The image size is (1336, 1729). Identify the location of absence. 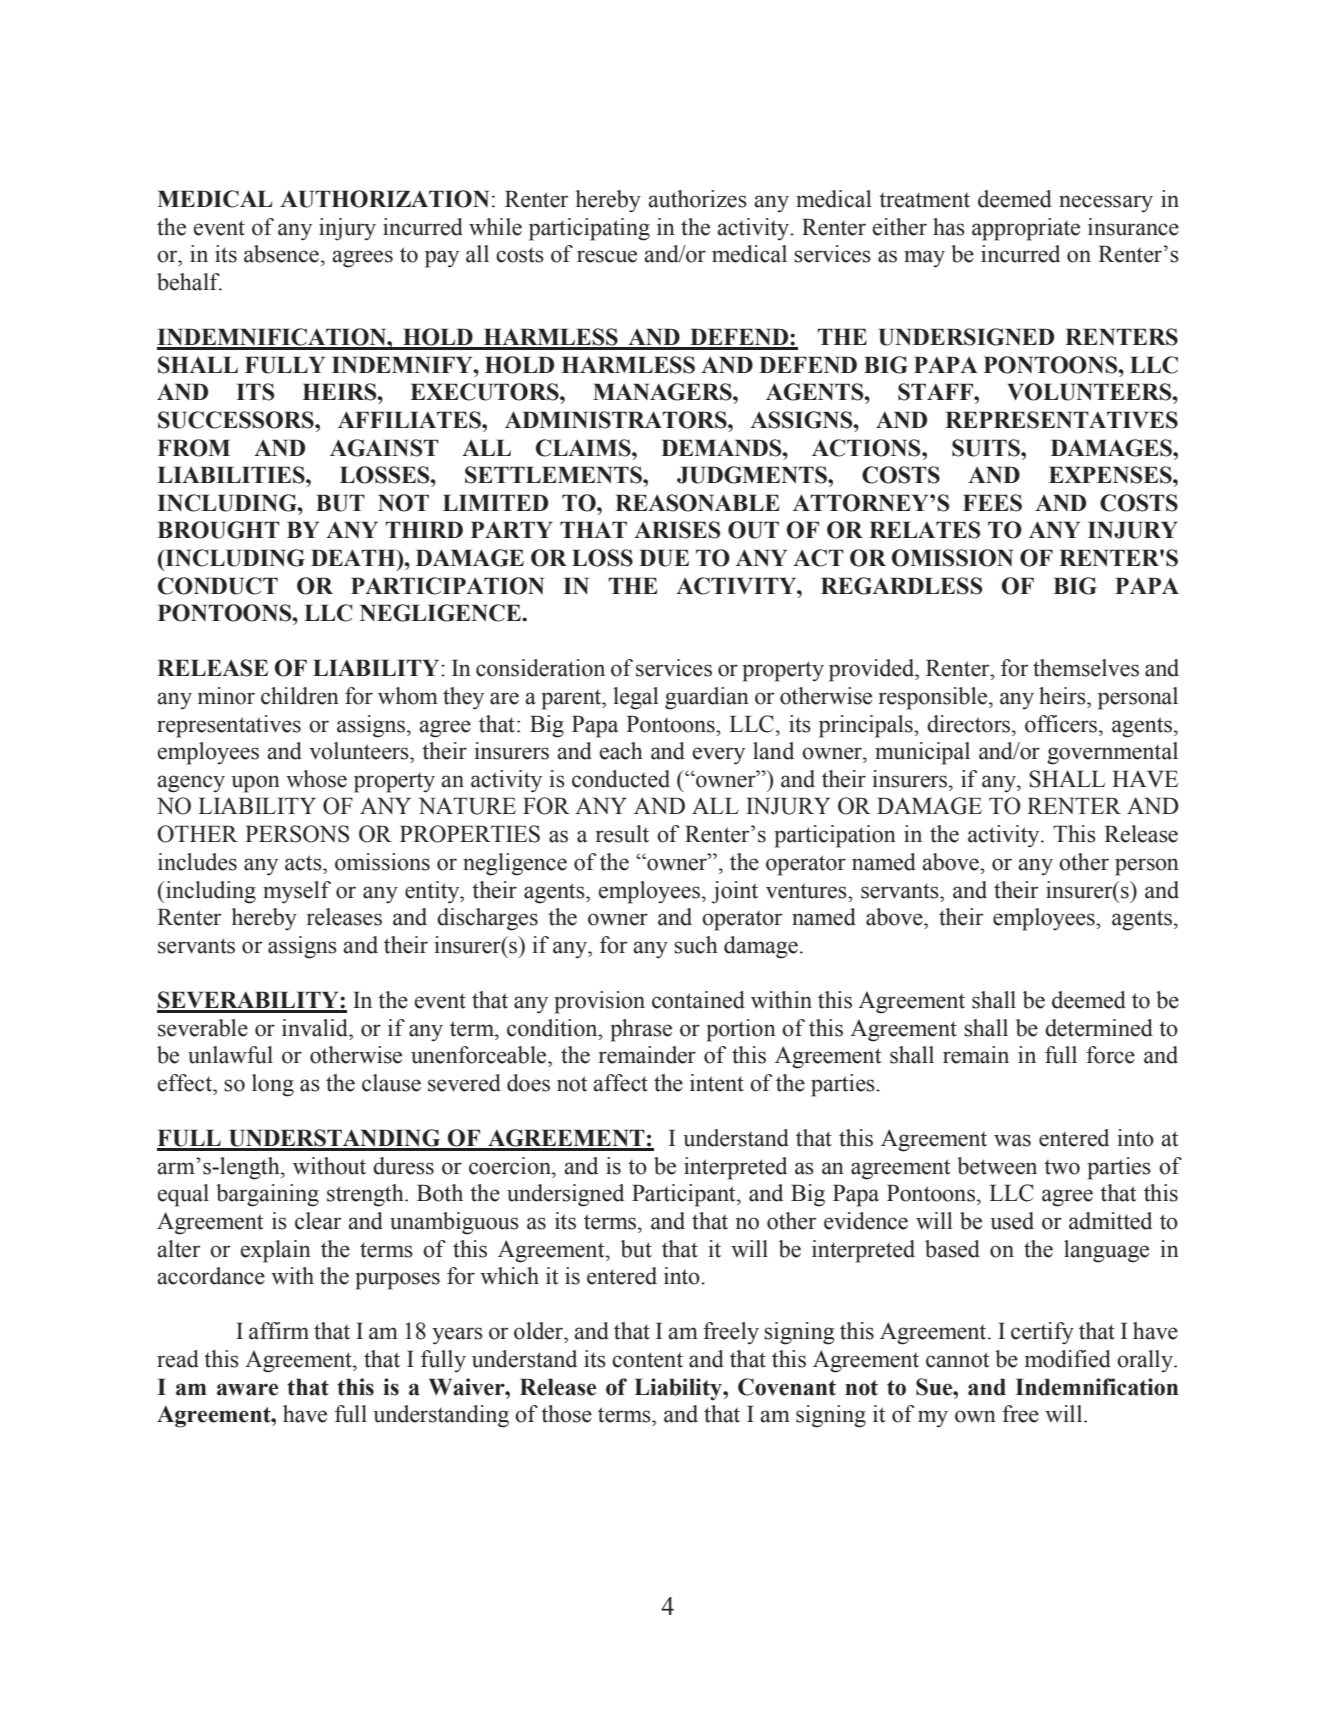
(281, 254).
